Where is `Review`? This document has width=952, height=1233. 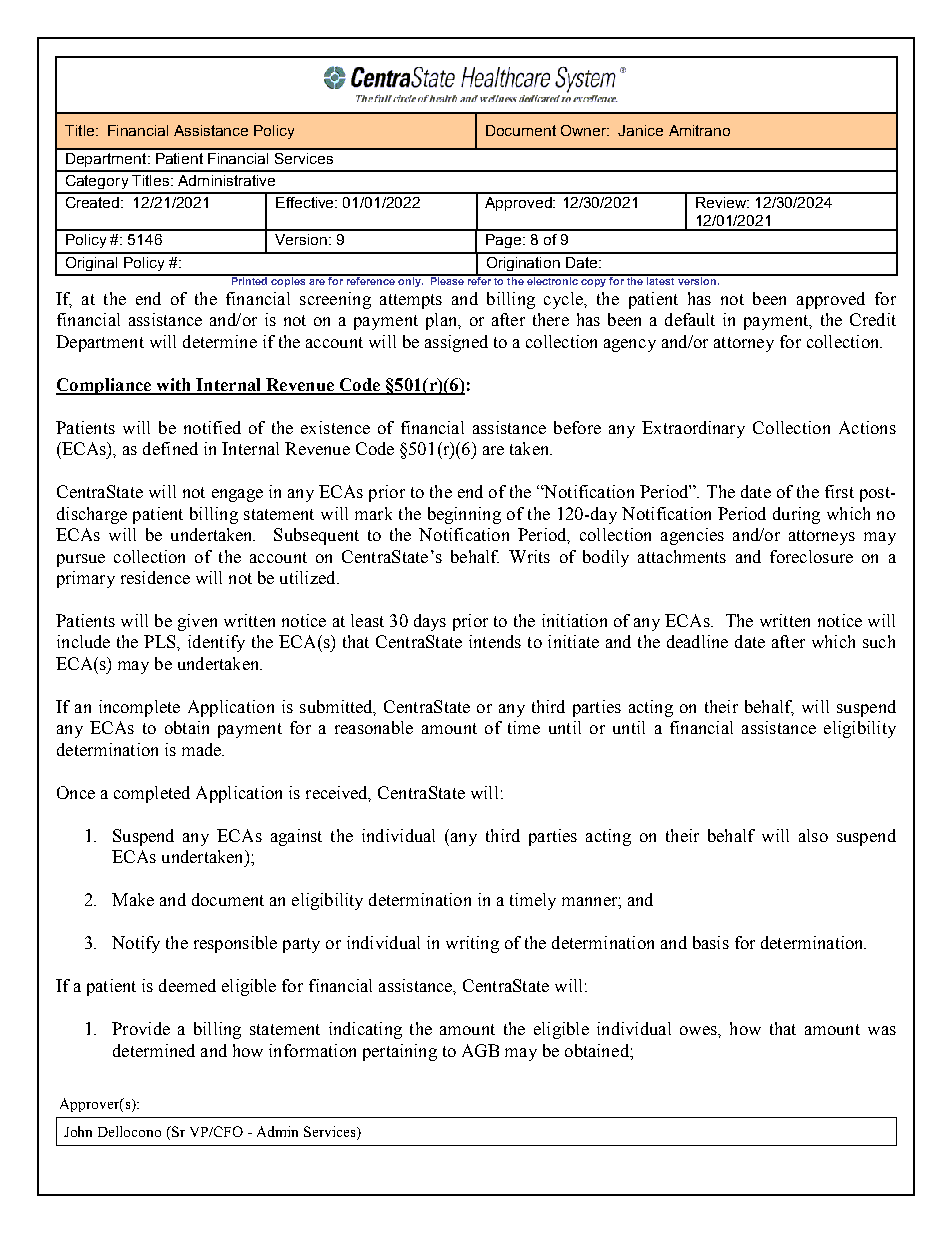
Review is located at coordinates (722, 202).
